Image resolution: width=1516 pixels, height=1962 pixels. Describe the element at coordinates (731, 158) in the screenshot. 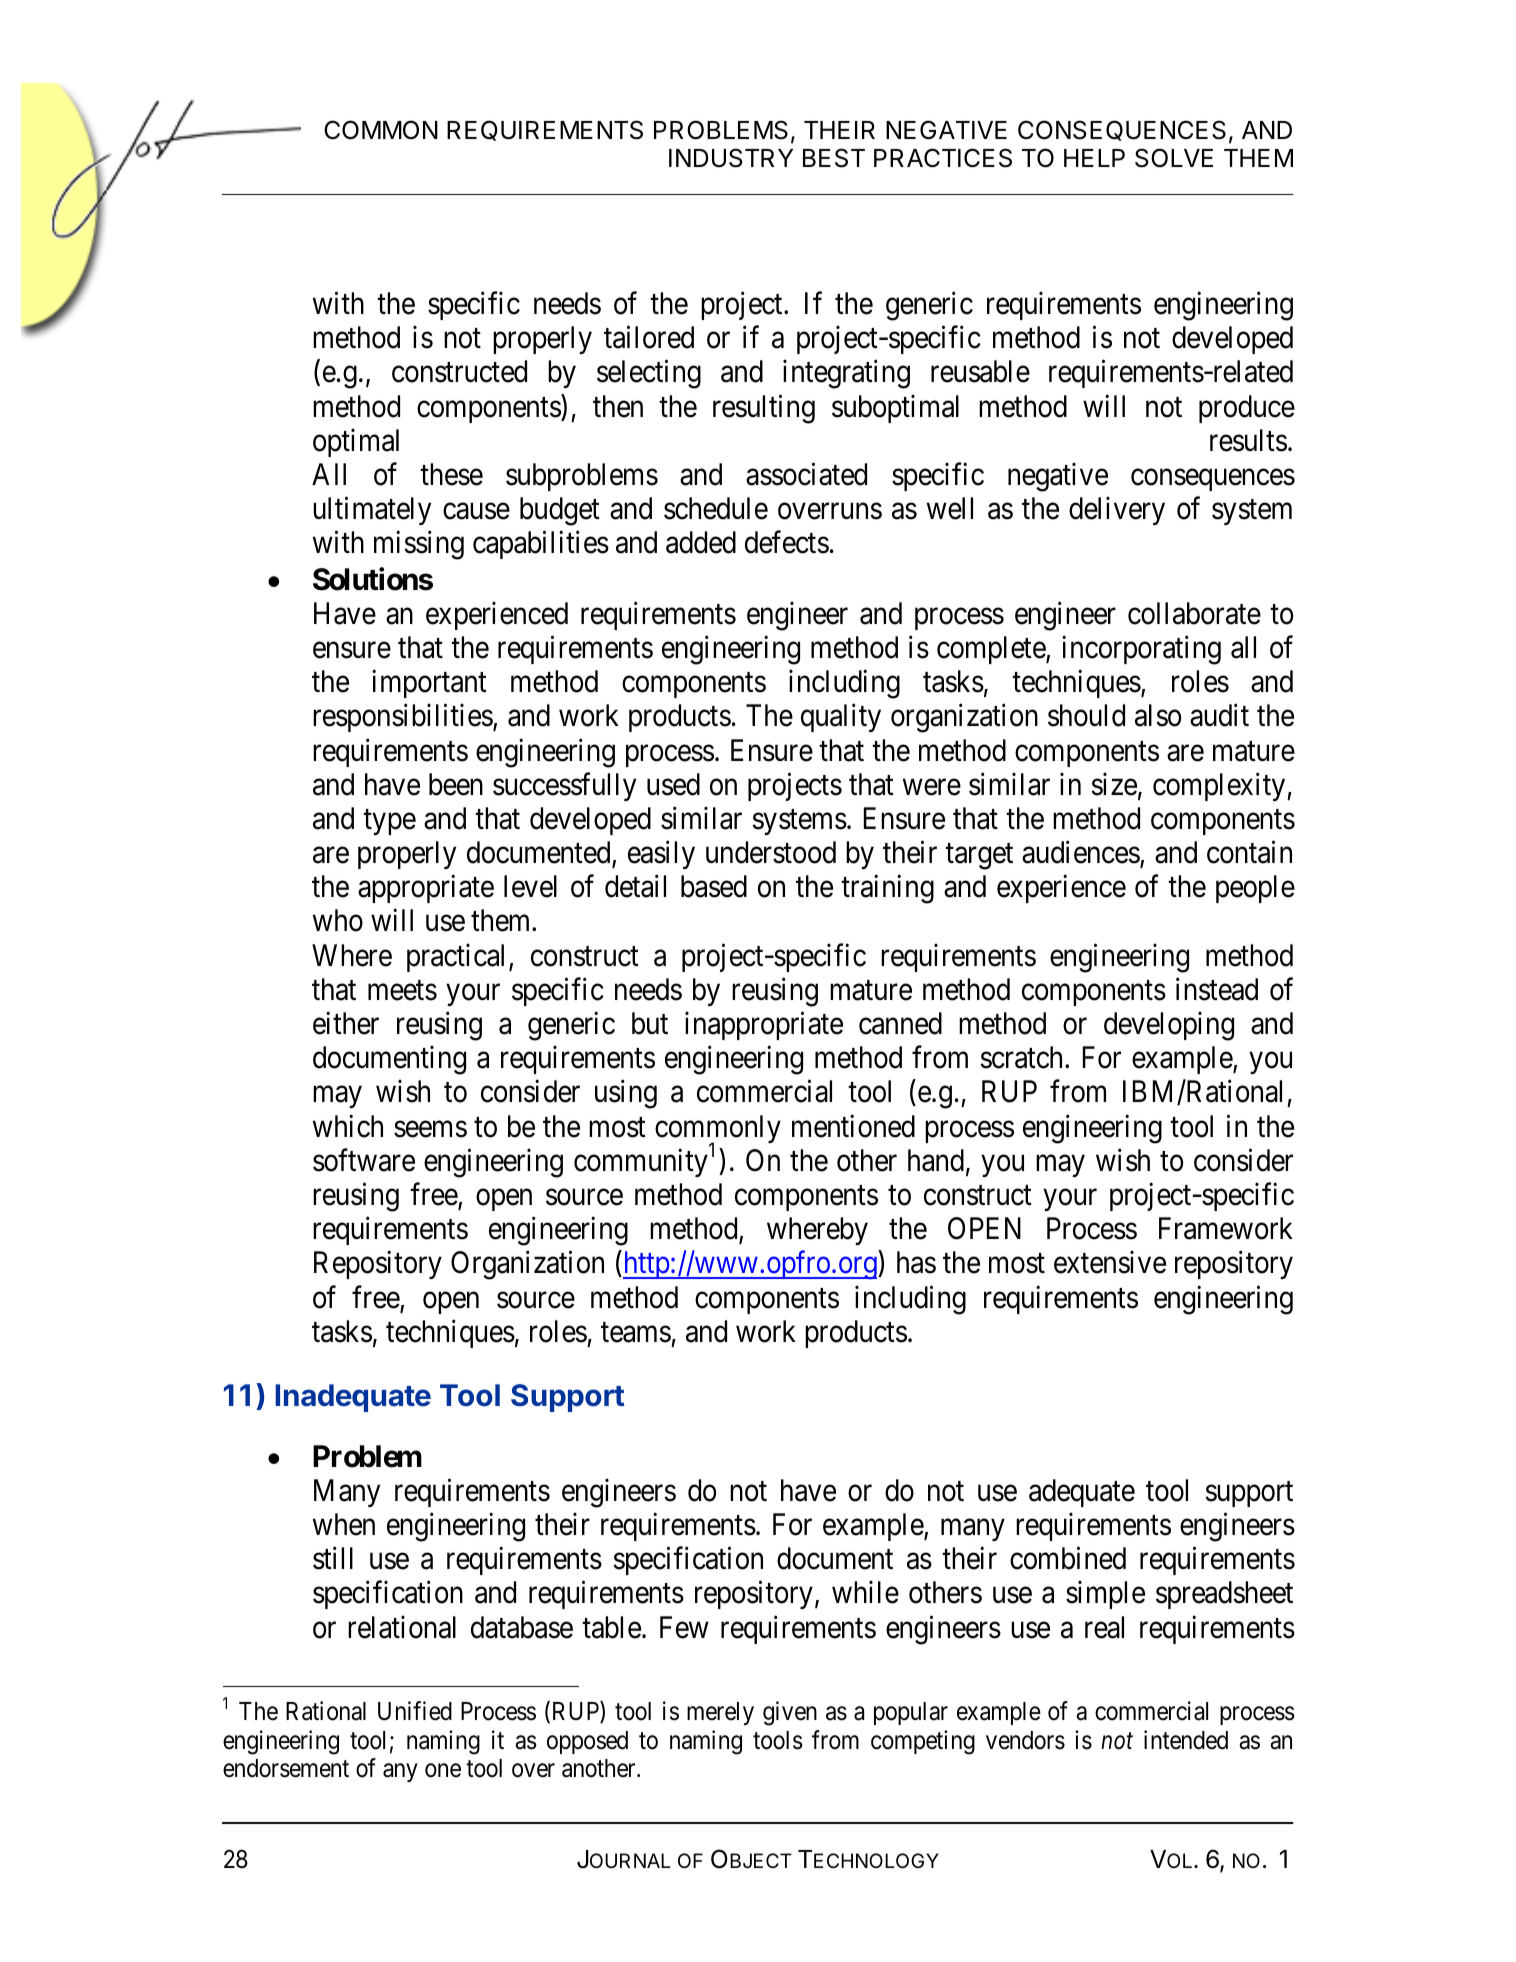

I see `INDUSTRY` at that location.
